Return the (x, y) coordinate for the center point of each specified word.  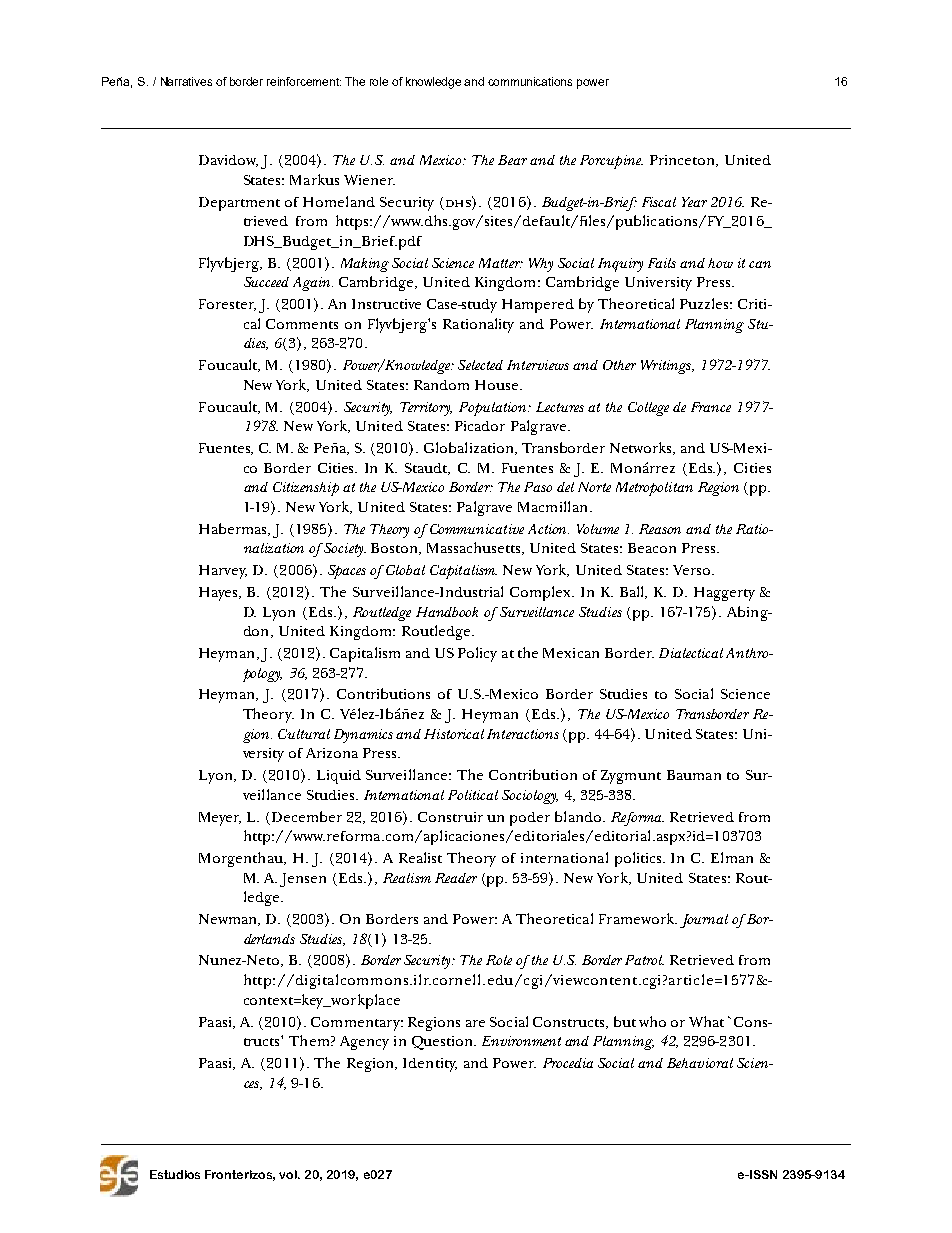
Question (443, 1043)
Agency (364, 1043)
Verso (691, 570)
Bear (512, 160)
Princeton (683, 161)
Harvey (223, 572)
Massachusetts (475, 548)
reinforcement (304, 81)
